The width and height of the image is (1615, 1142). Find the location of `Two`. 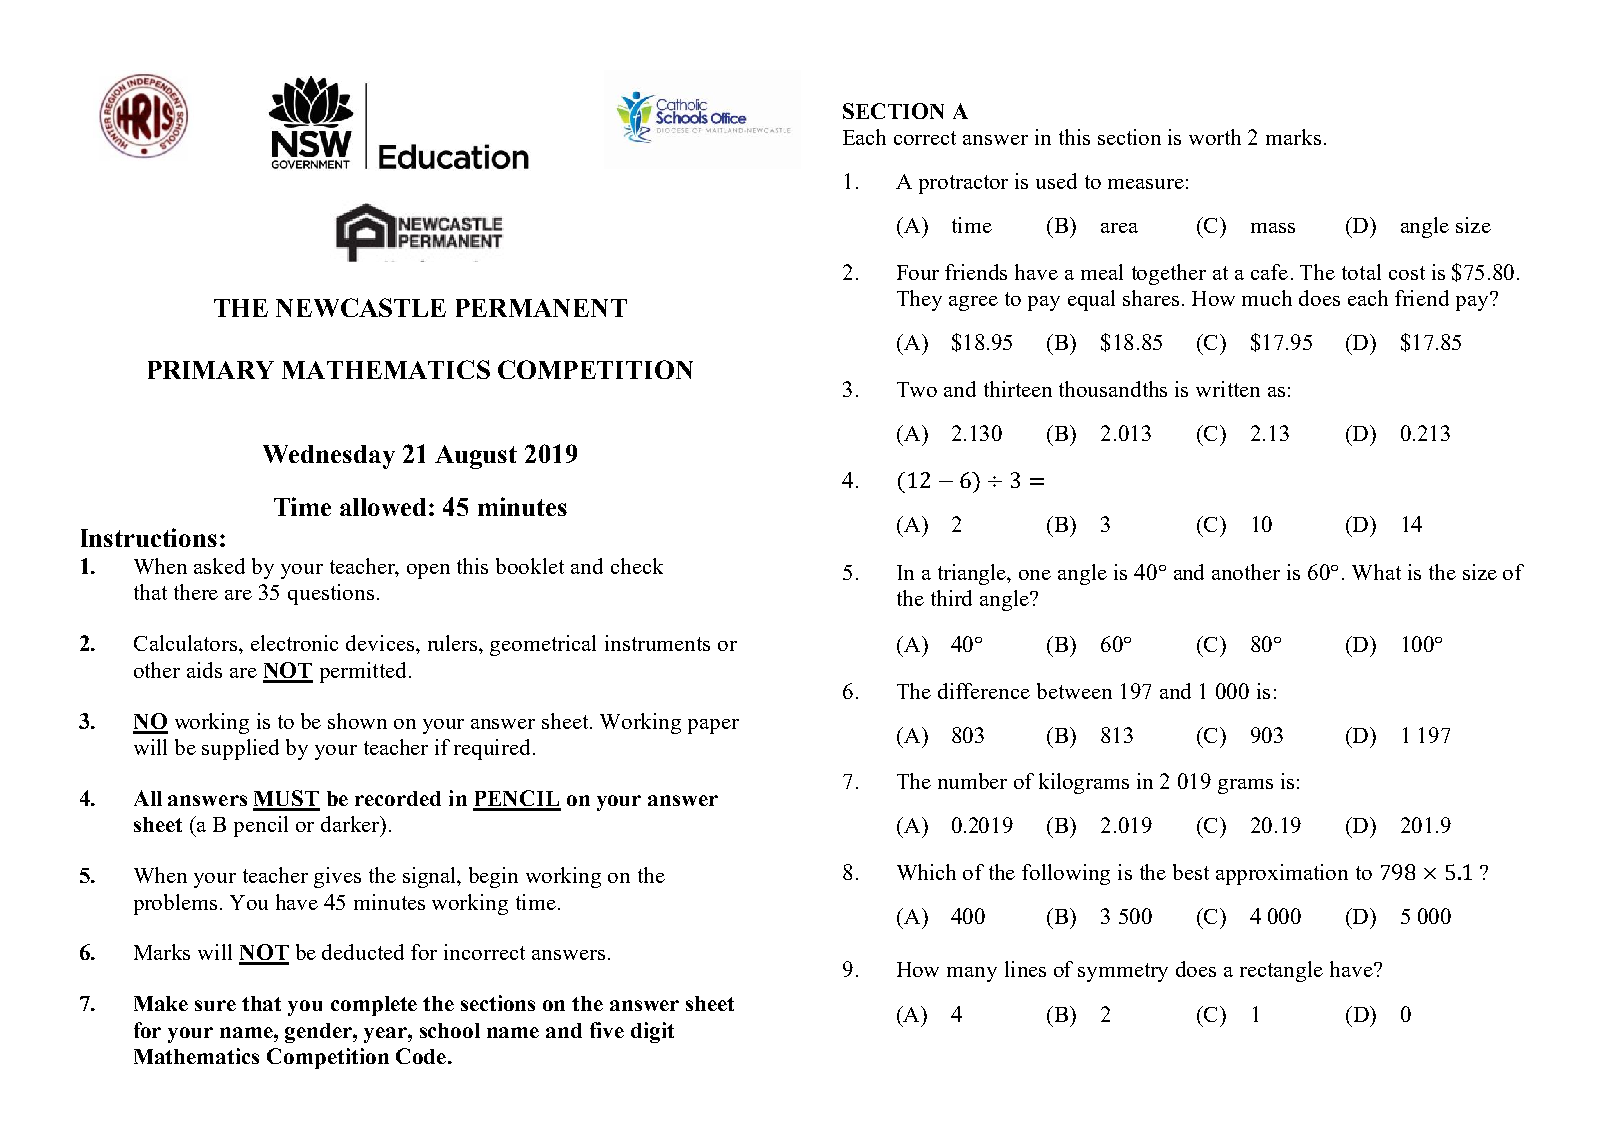

Two is located at coordinates (917, 389).
